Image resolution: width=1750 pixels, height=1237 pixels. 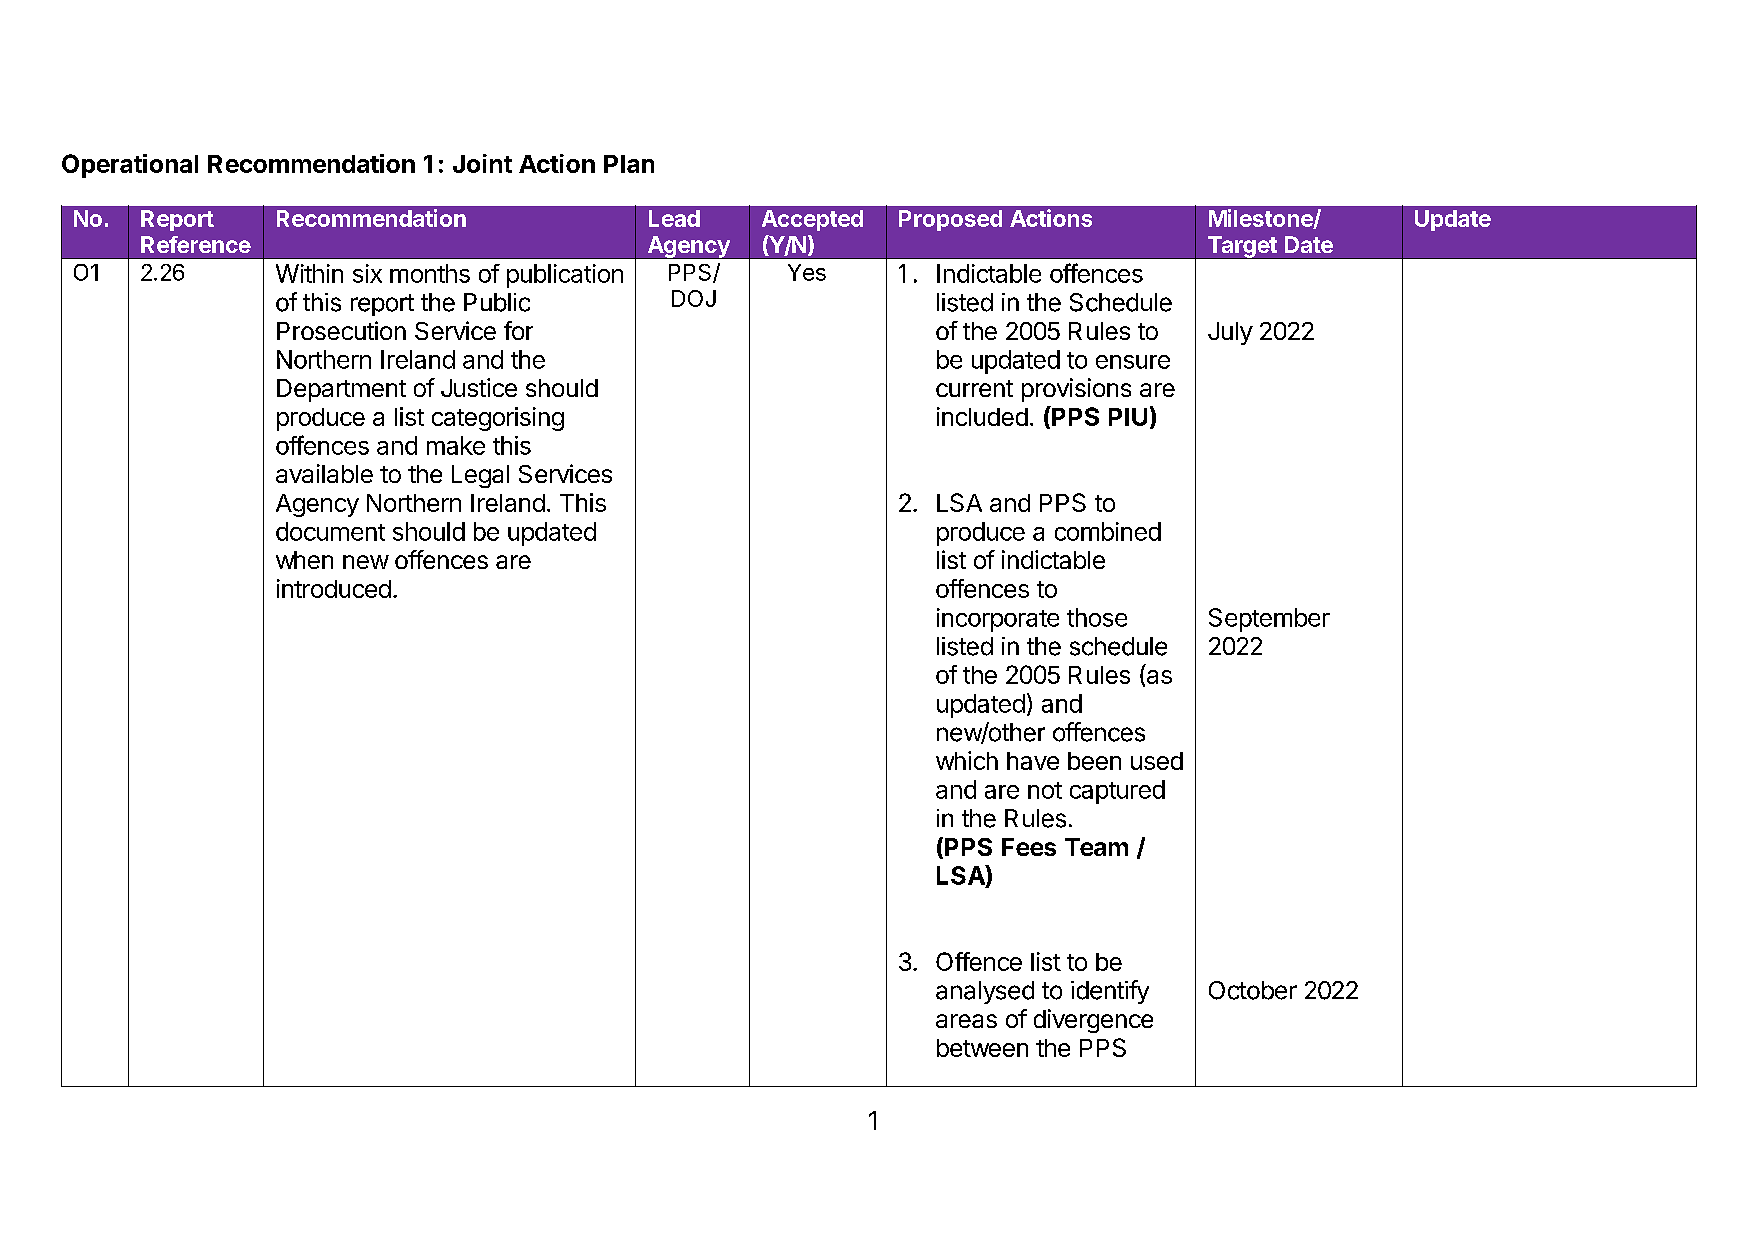 I want to click on Legal, so click(x=480, y=476).
